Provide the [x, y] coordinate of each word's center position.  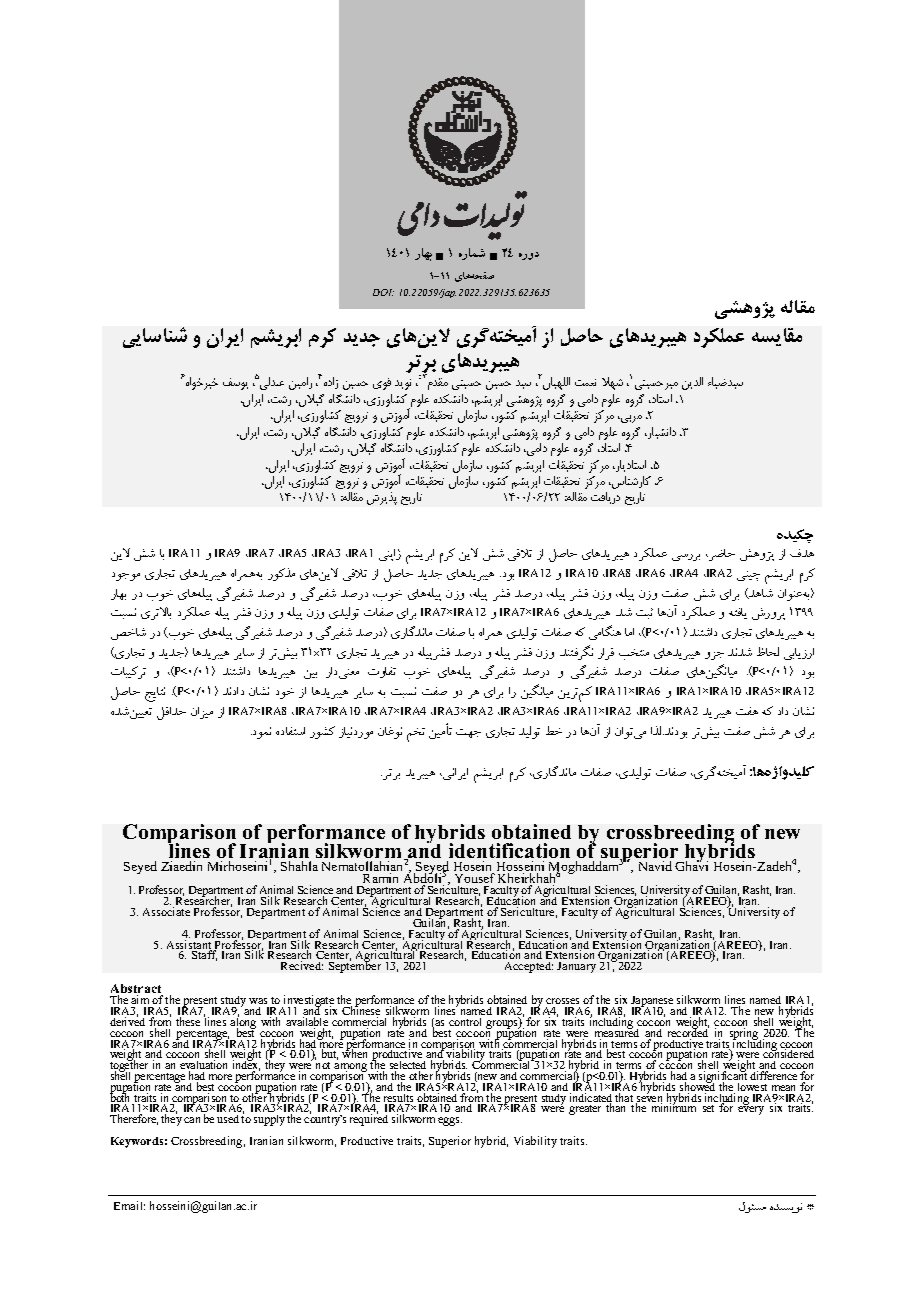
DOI [383, 292]
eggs [450, 1121]
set [708, 1108]
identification [509, 850]
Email [129, 1205]
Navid [655, 866]
